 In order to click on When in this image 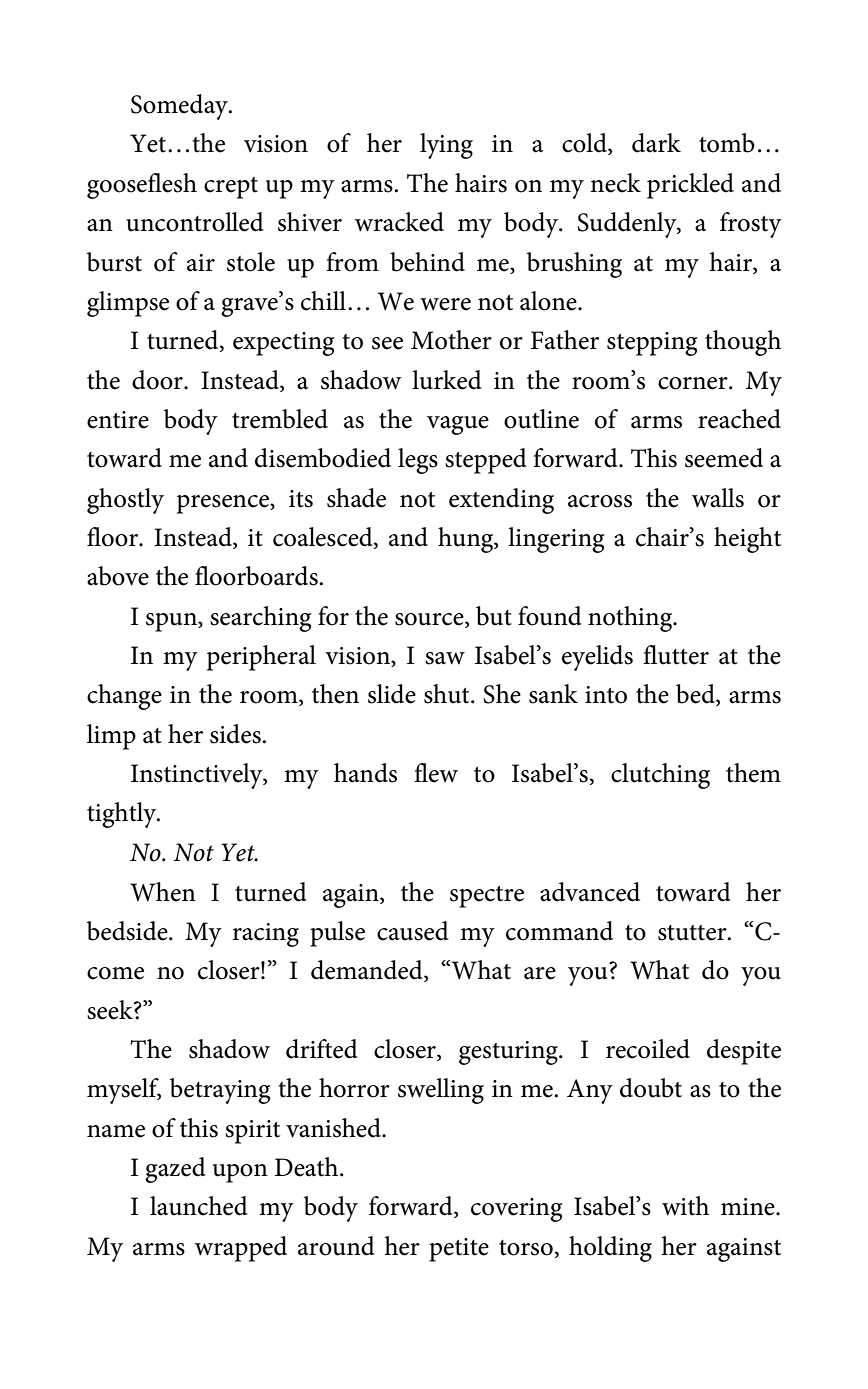, I will do `click(163, 892)`.
